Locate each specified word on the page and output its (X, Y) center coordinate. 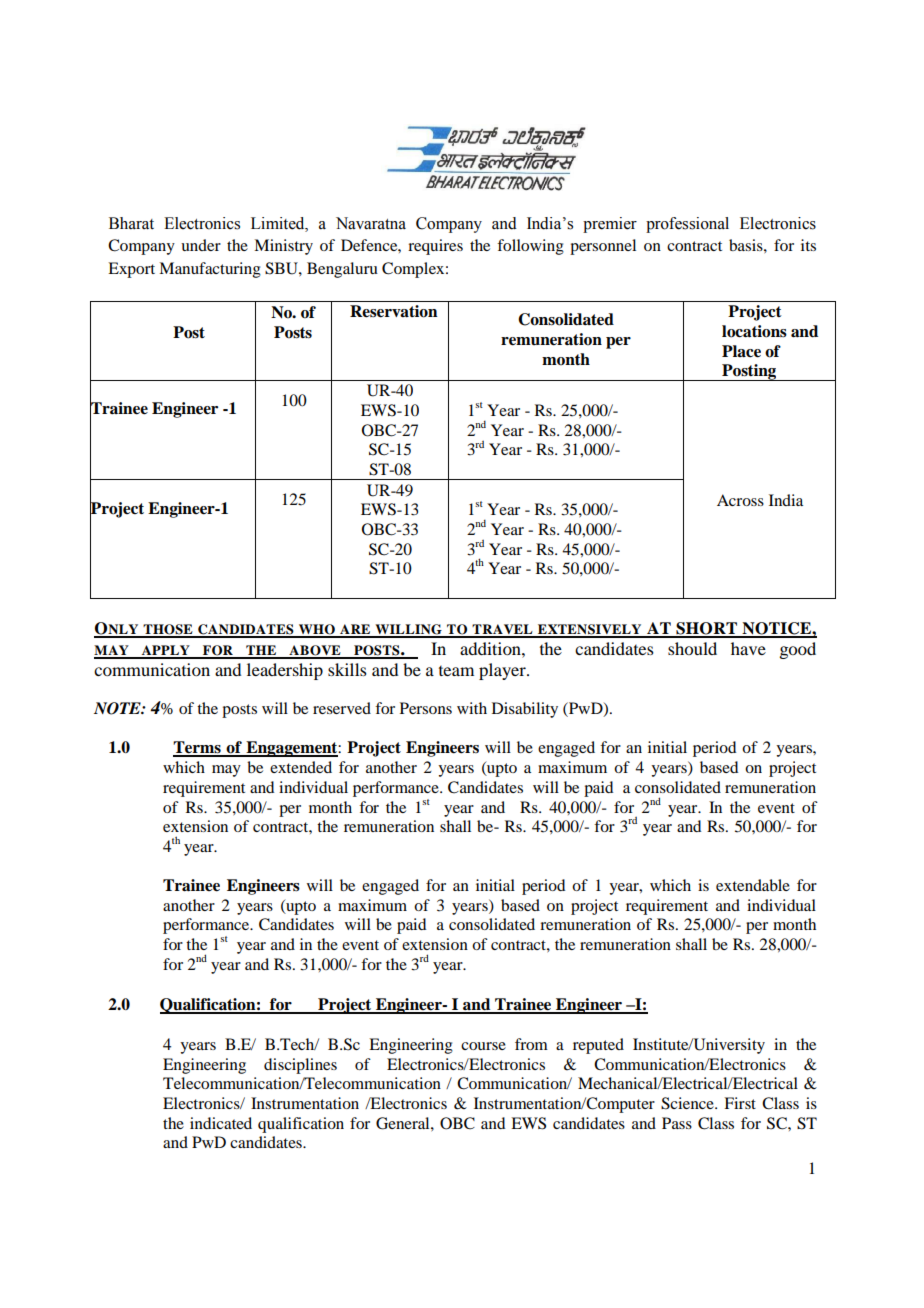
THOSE (168, 630)
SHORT (706, 629)
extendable (753, 885)
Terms (198, 748)
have (748, 648)
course (483, 1046)
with (472, 708)
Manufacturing (210, 270)
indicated (221, 1123)
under (201, 245)
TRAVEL (502, 630)
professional (687, 225)
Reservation (394, 311)
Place (741, 351)
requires (435, 247)
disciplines (300, 1066)
